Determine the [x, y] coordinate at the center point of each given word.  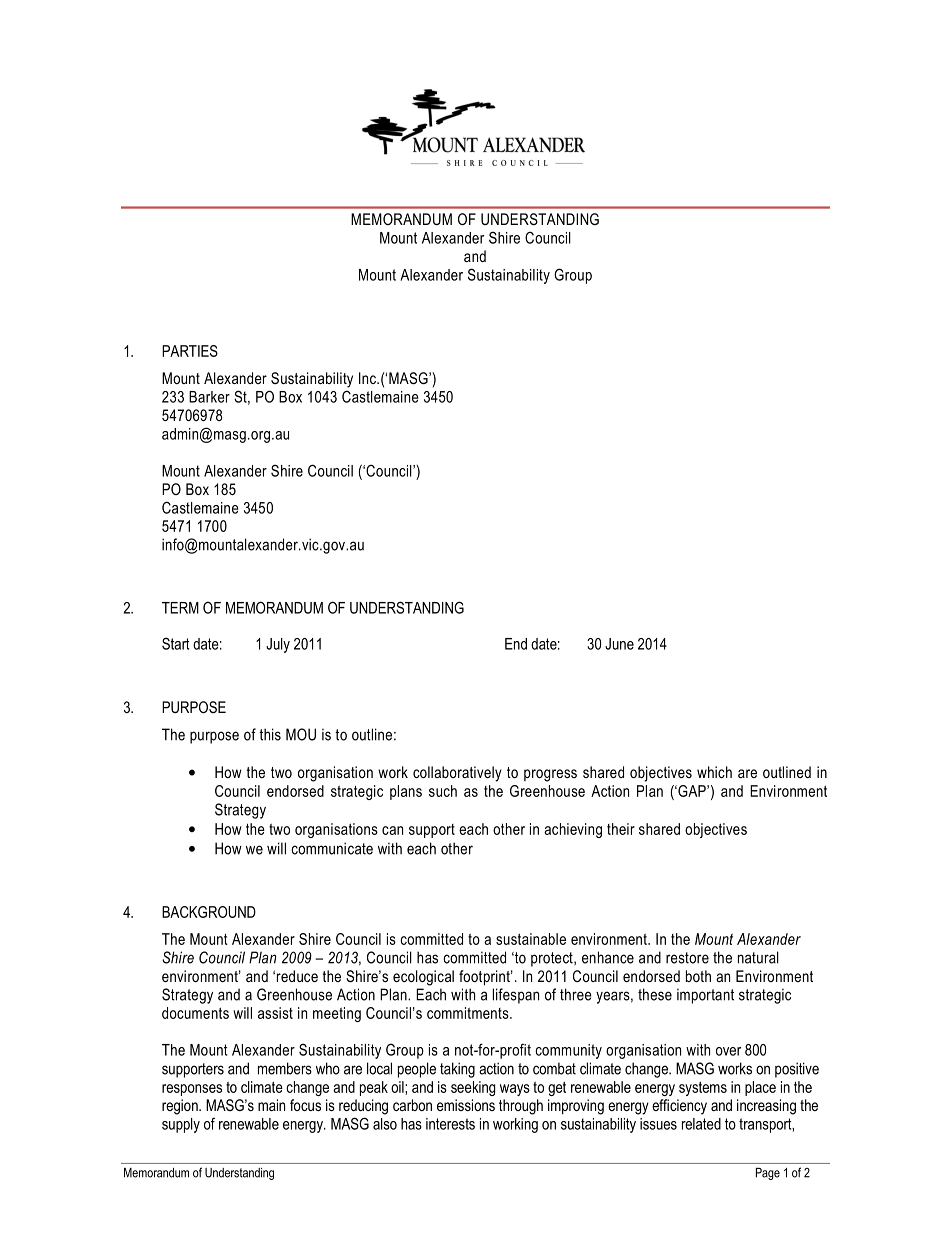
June [619, 644]
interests [450, 1124]
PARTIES [190, 351]
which [714, 772]
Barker [209, 397]
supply [181, 1125]
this [270, 734]
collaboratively [457, 774]
